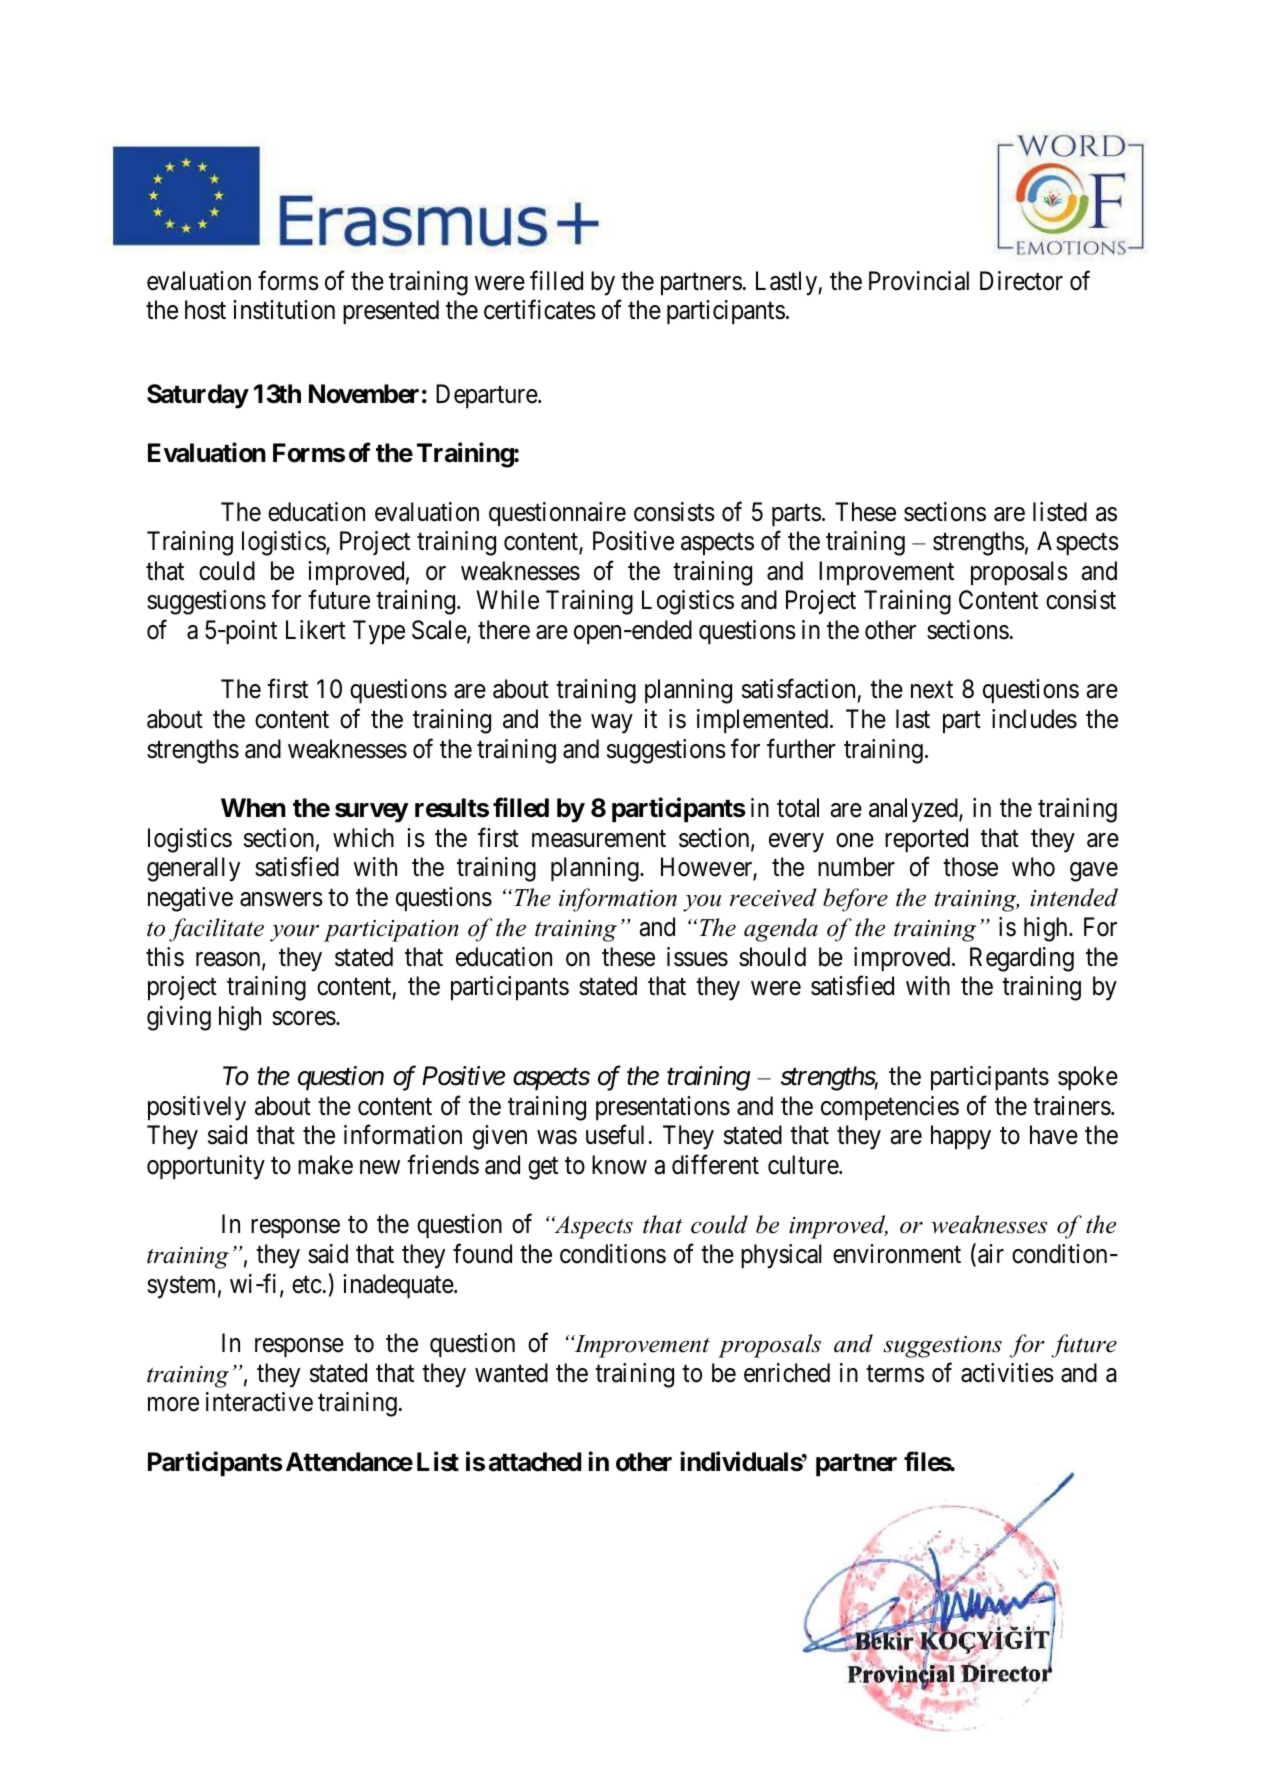  I want to click on certificates, so click(540, 310).
